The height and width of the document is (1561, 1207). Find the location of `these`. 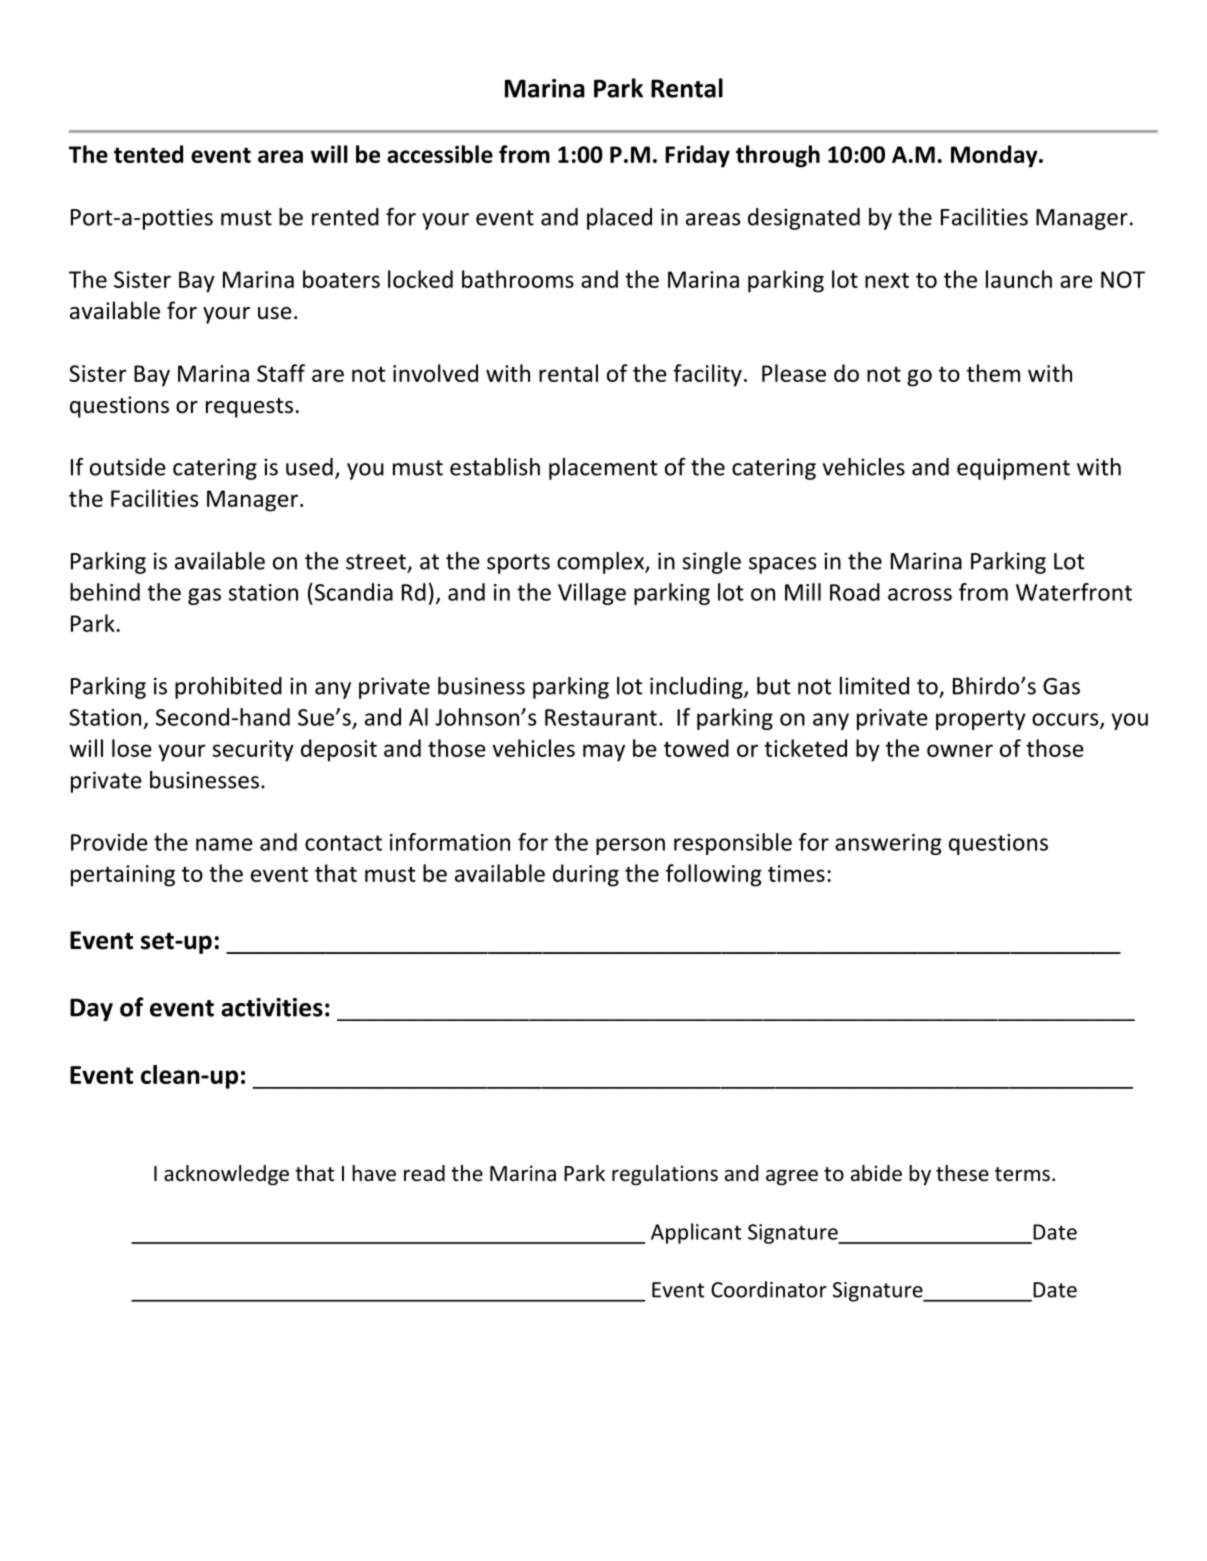

these is located at coordinates (962, 1173).
